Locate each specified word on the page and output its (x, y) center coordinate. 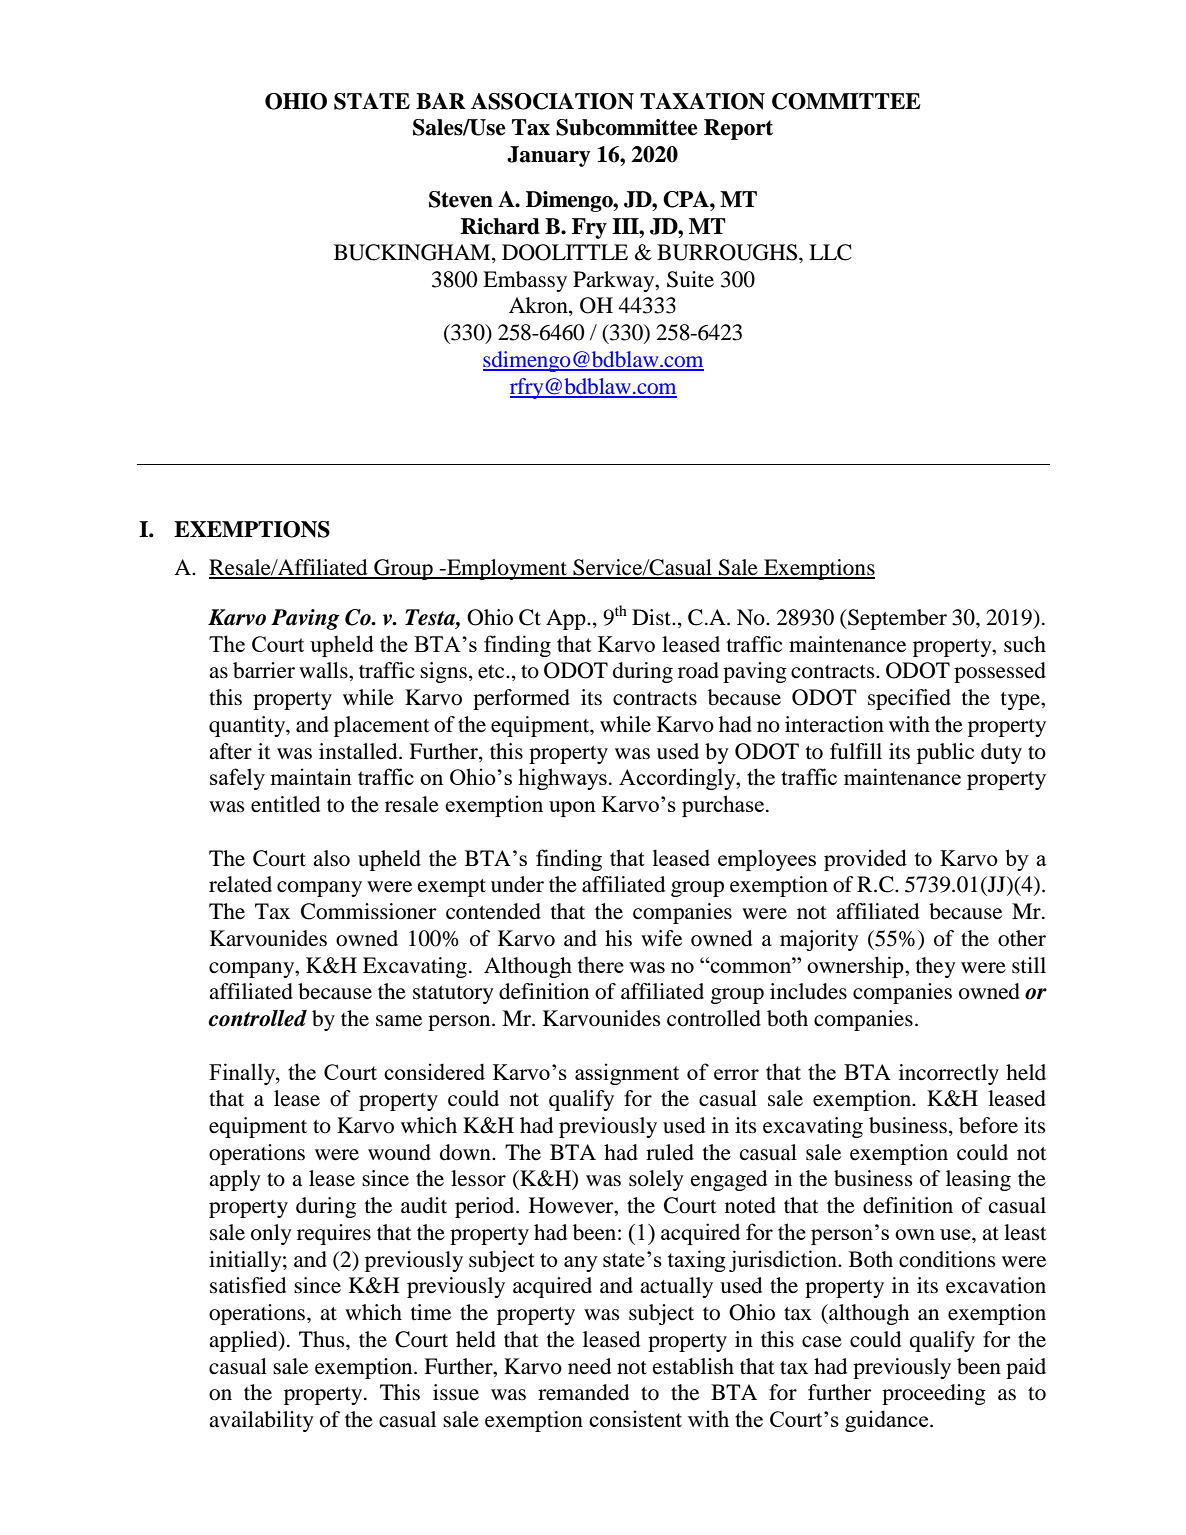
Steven (461, 199)
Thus (323, 1339)
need (589, 1366)
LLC (830, 252)
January (548, 156)
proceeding (934, 1394)
